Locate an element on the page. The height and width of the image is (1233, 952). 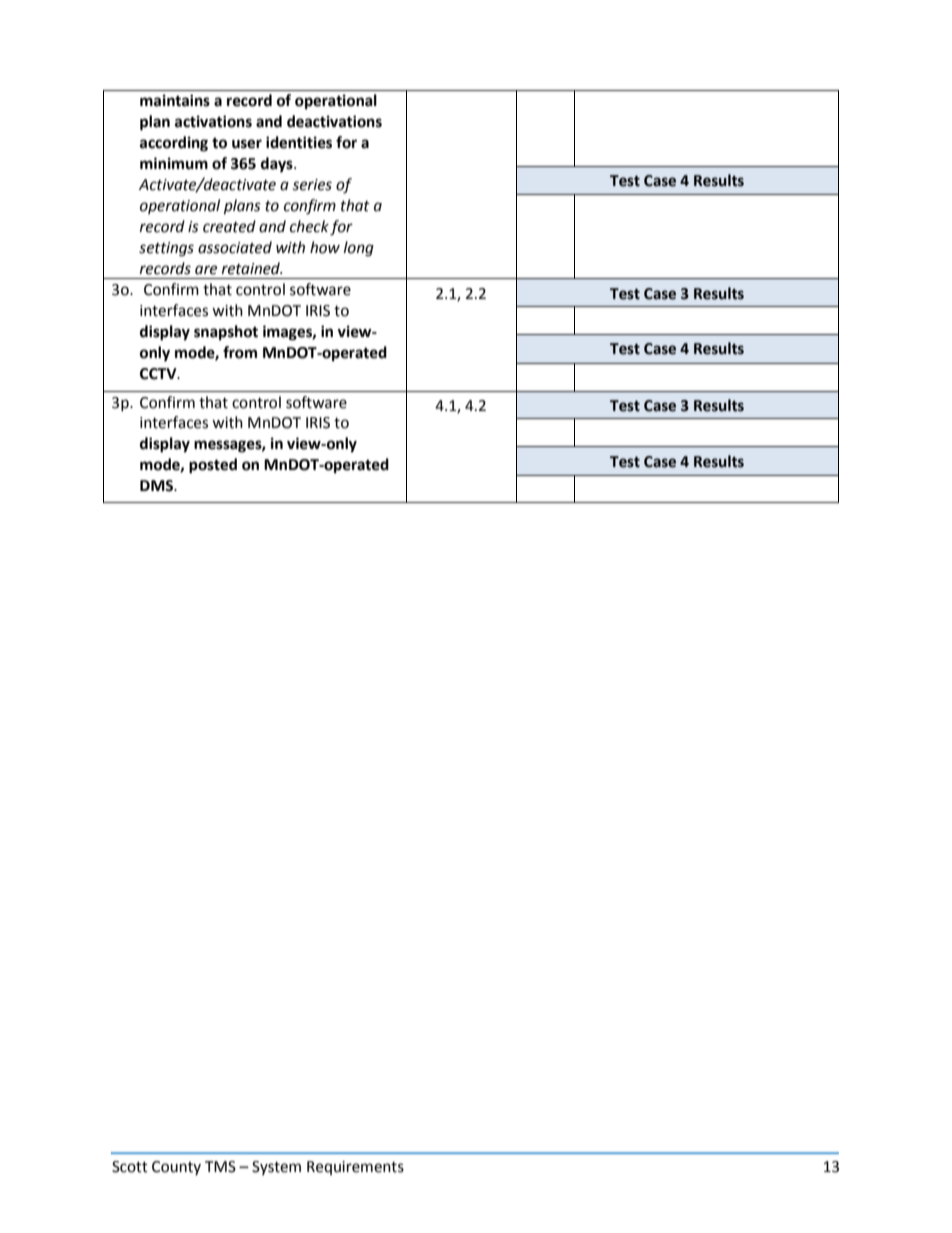
snapshot is located at coordinates (226, 333).
